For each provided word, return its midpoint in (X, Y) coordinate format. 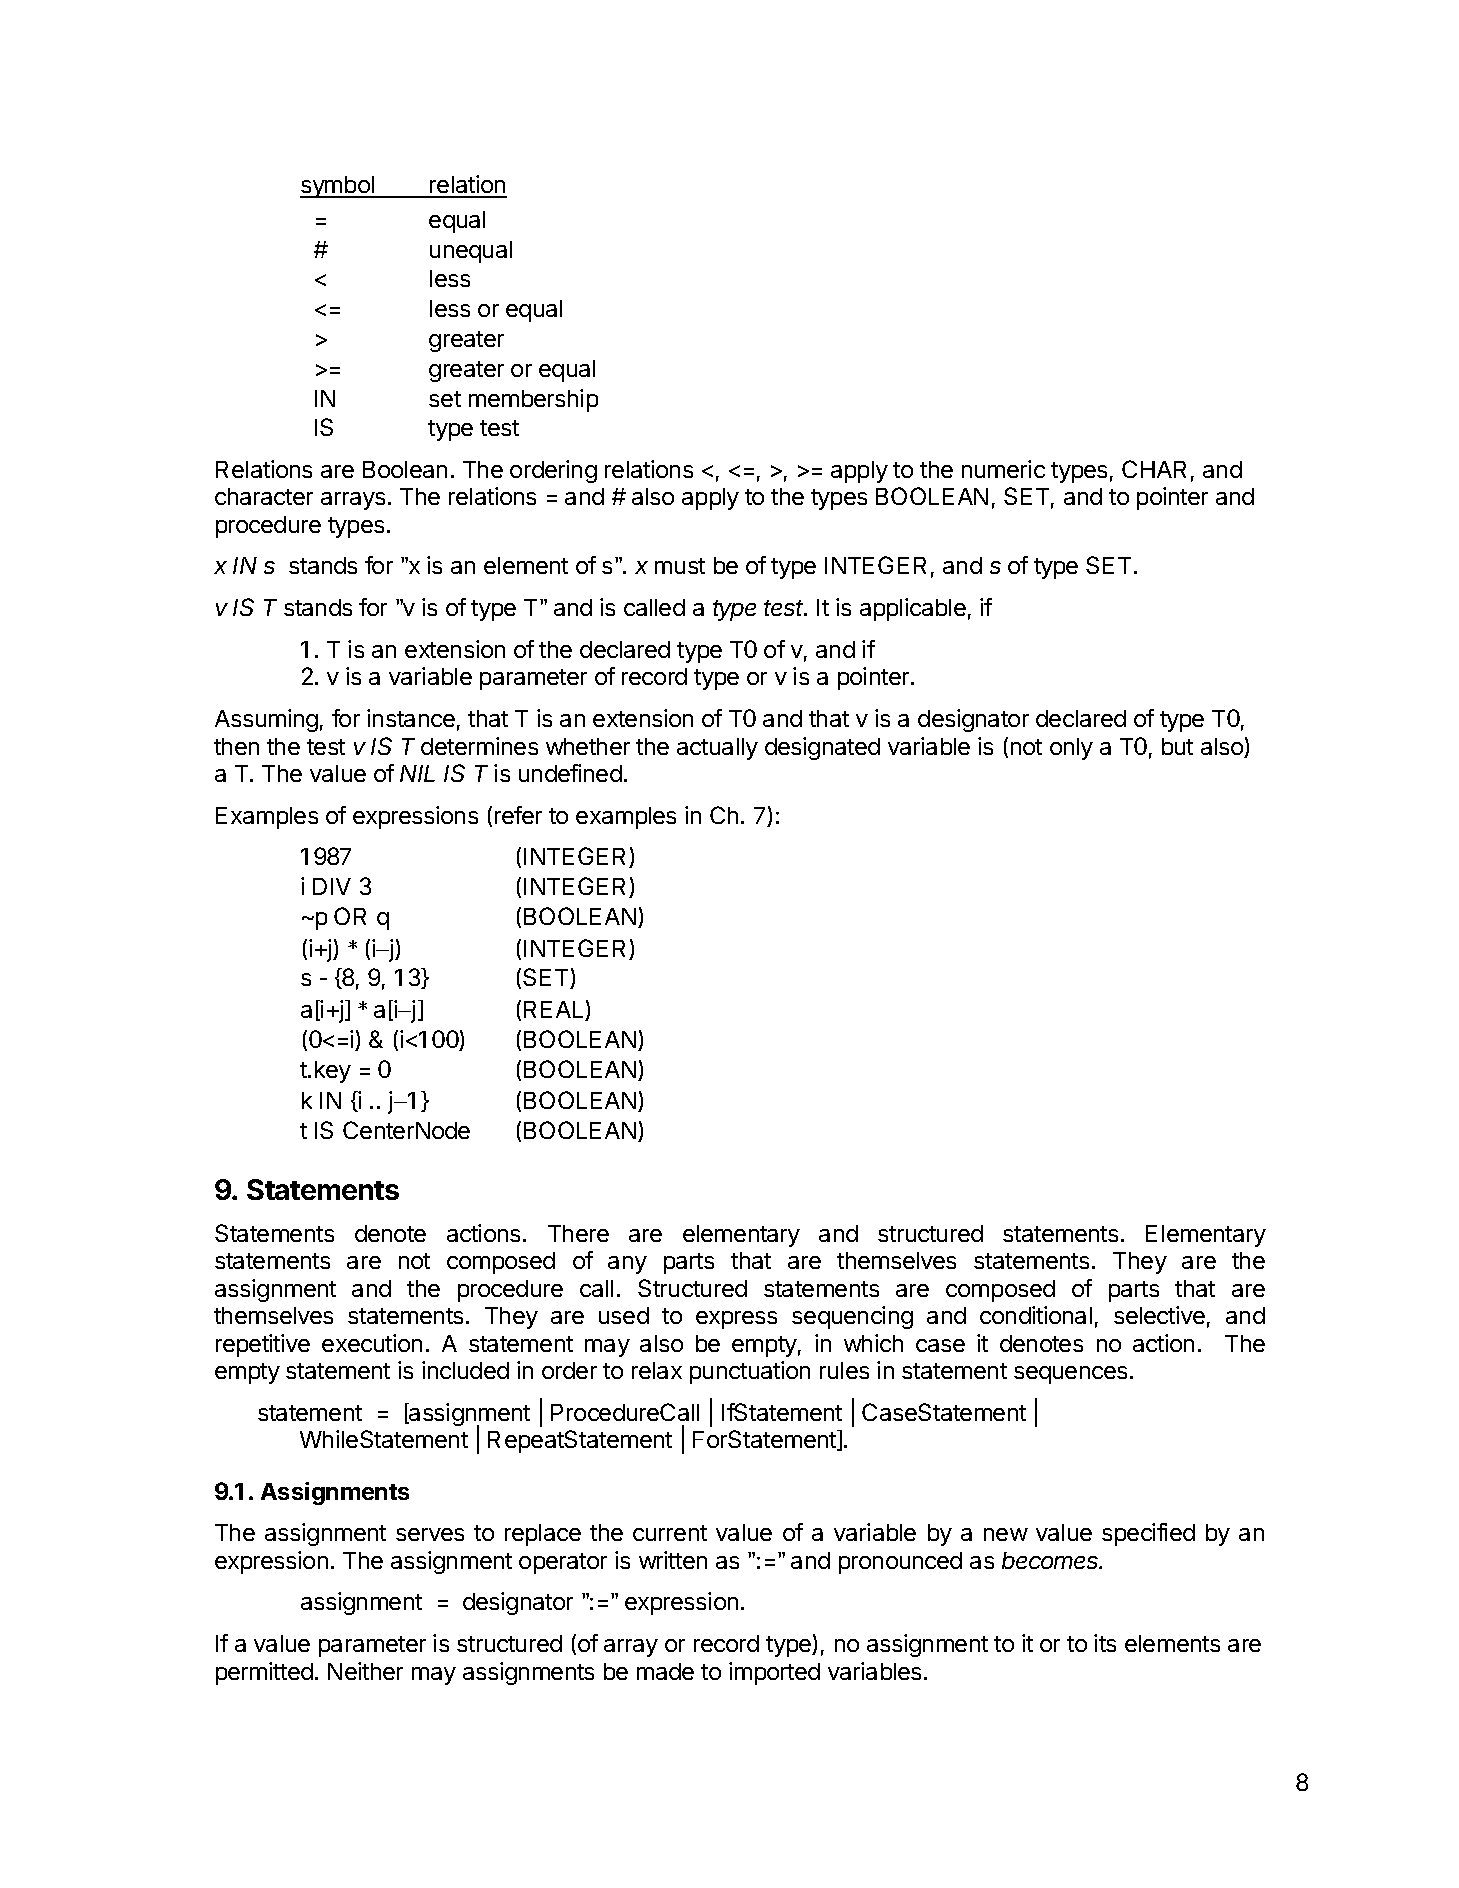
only (1071, 749)
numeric (1003, 469)
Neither (365, 1671)
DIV (332, 886)
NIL (417, 773)
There (578, 1233)
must (680, 566)
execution (372, 1343)
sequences (1070, 1375)
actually (717, 749)
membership (533, 400)
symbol (338, 187)
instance (411, 718)
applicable (913, 609)
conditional (1036, 1315)
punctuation (750, 1372)
